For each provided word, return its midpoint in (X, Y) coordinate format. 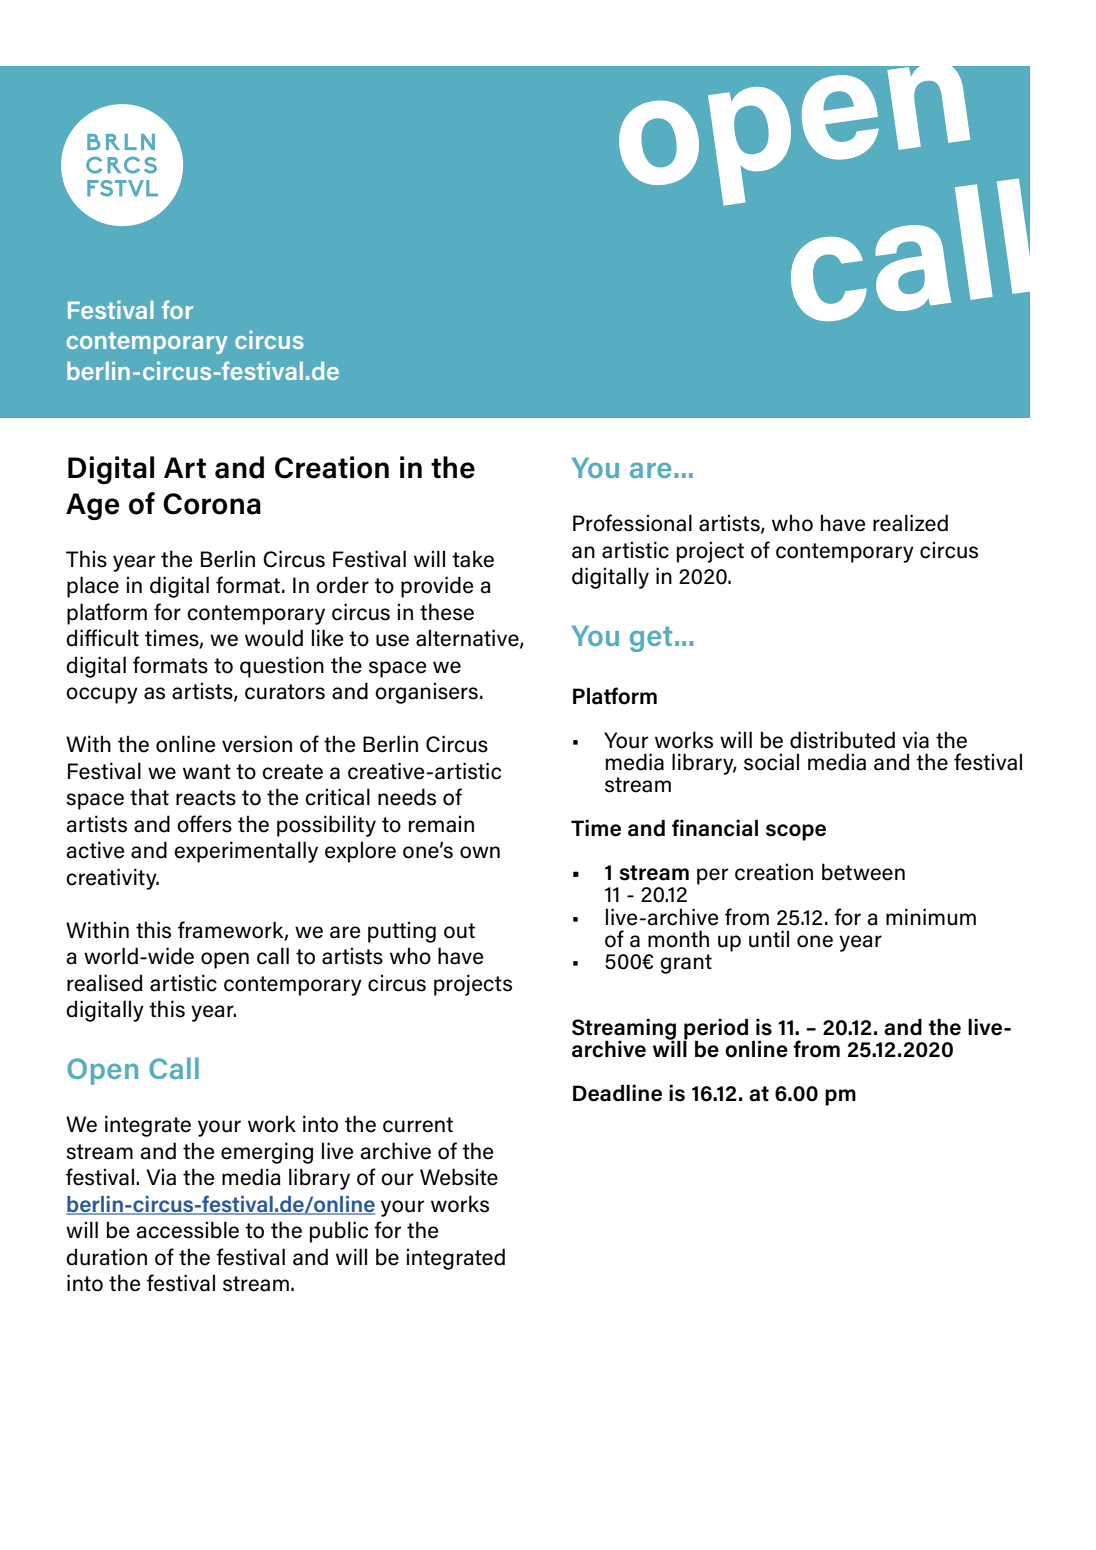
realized (910, 523)
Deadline (617, 1093)
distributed (842, 740)
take (473, 559)
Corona (212, 504)
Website (459, 1177)
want (207, 772)
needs (407, 797)
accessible (187, 1230)
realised (104, 983)
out (459, 931)
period (715, 1030)
